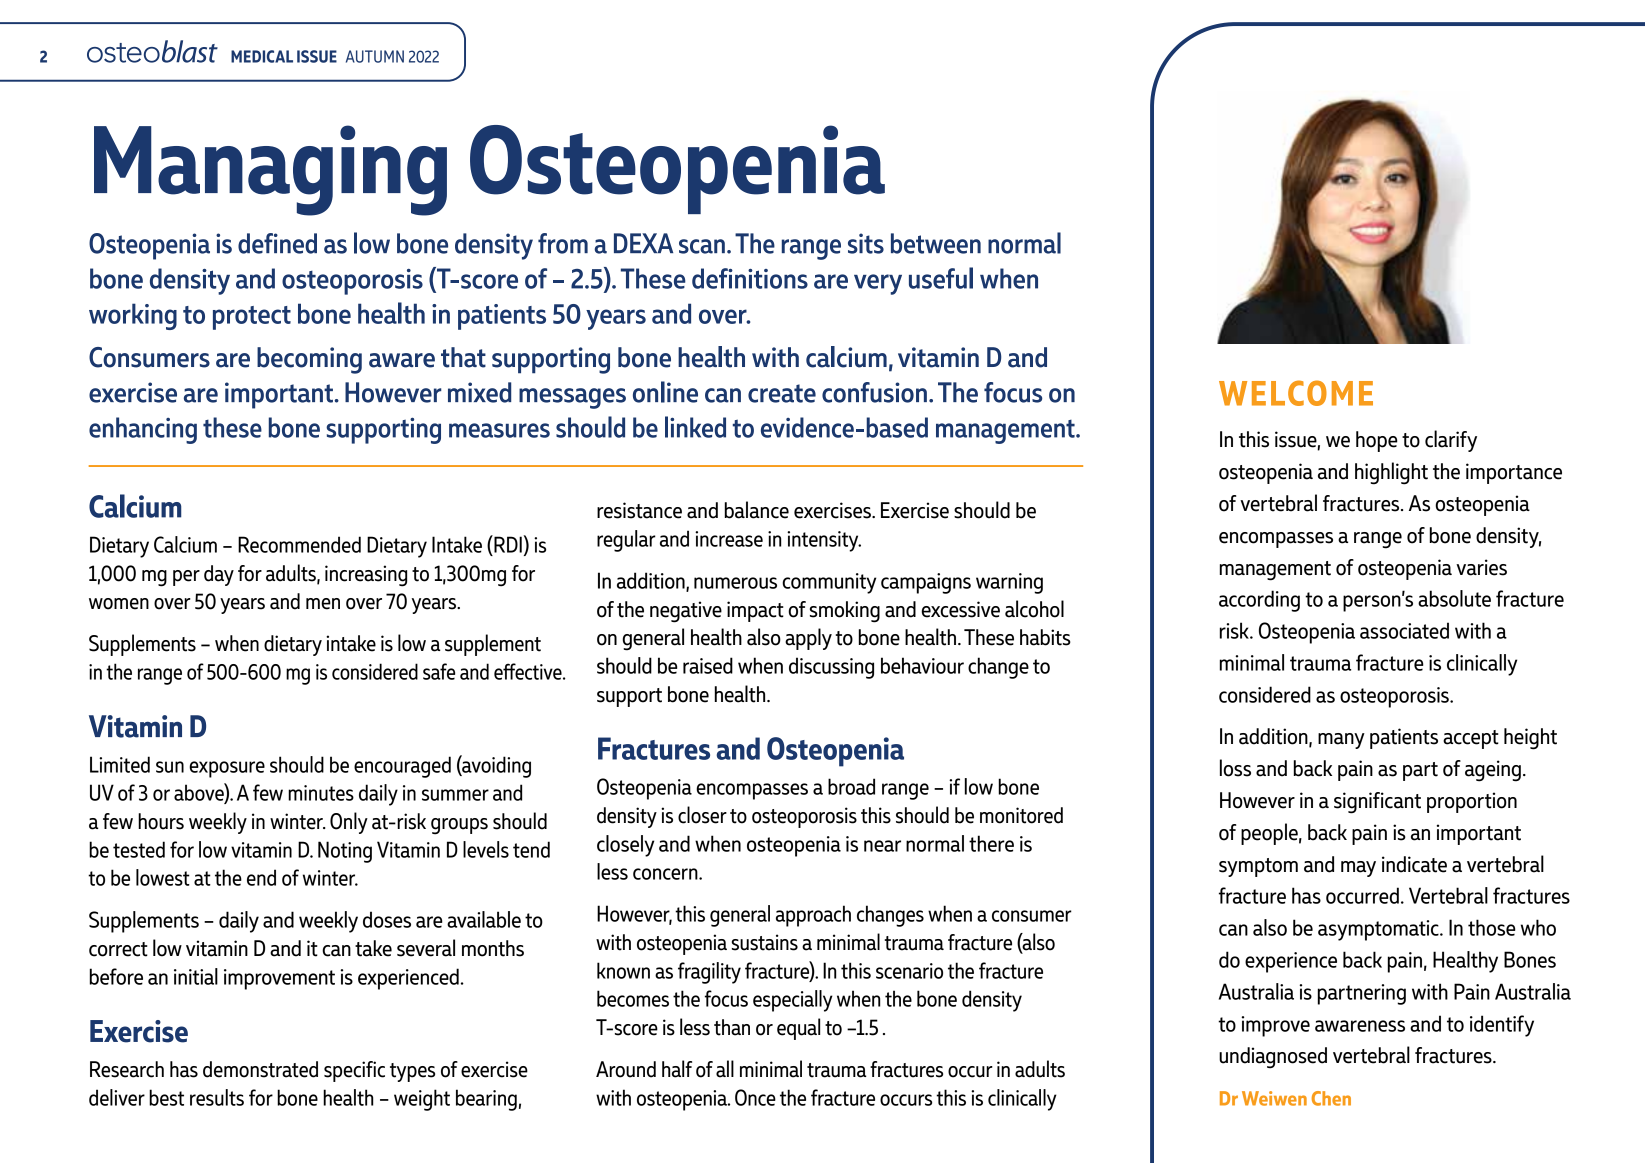 Image resolution: width=1645 pixels, height=1163 pixels. Describe the element at coordinates (309, 360) in the page. I see `becoming` at that location.
